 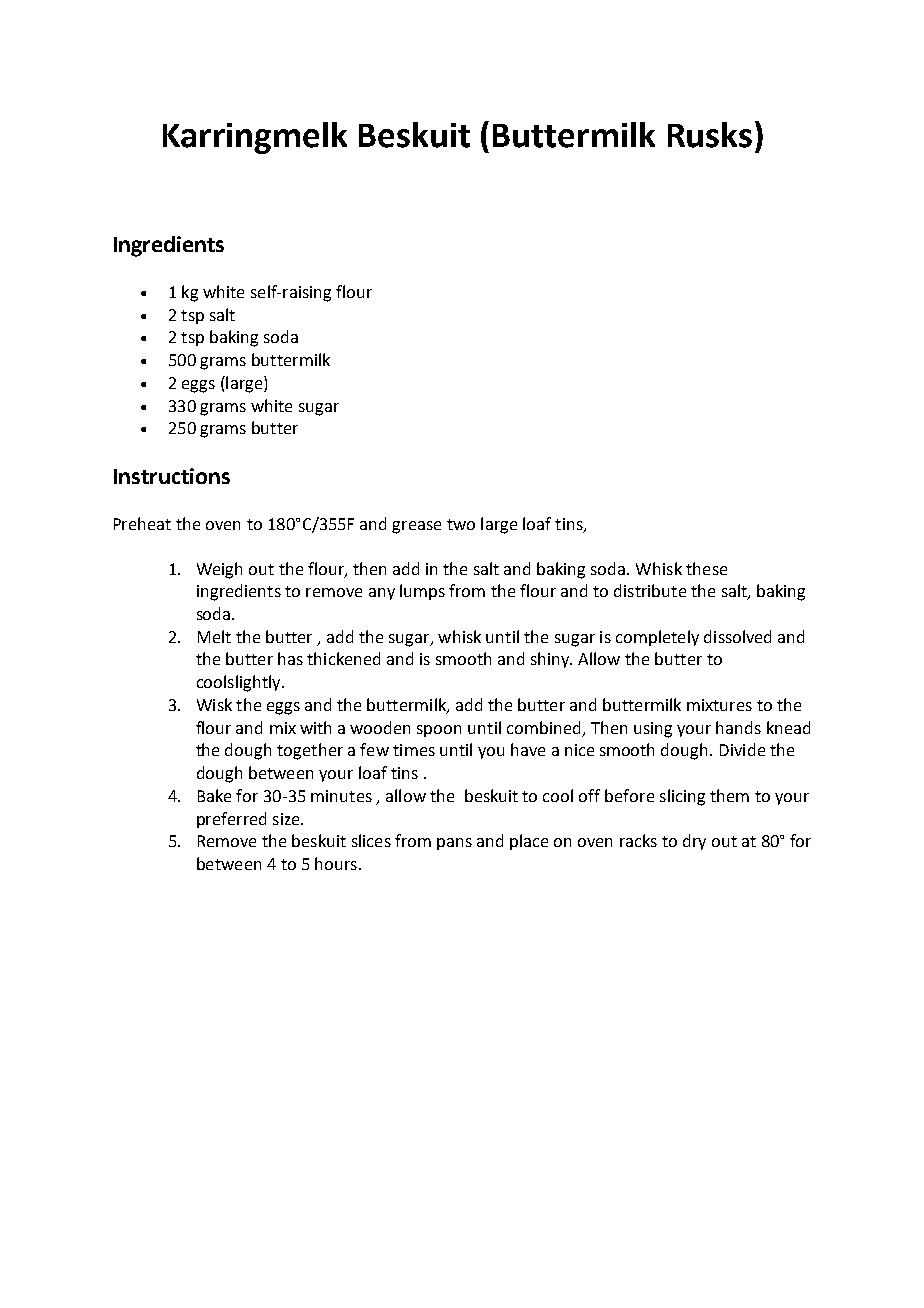 What do you see at coordinates (706, 568) in the screenshot?
I see `these` at bounding box center [706, 568].
